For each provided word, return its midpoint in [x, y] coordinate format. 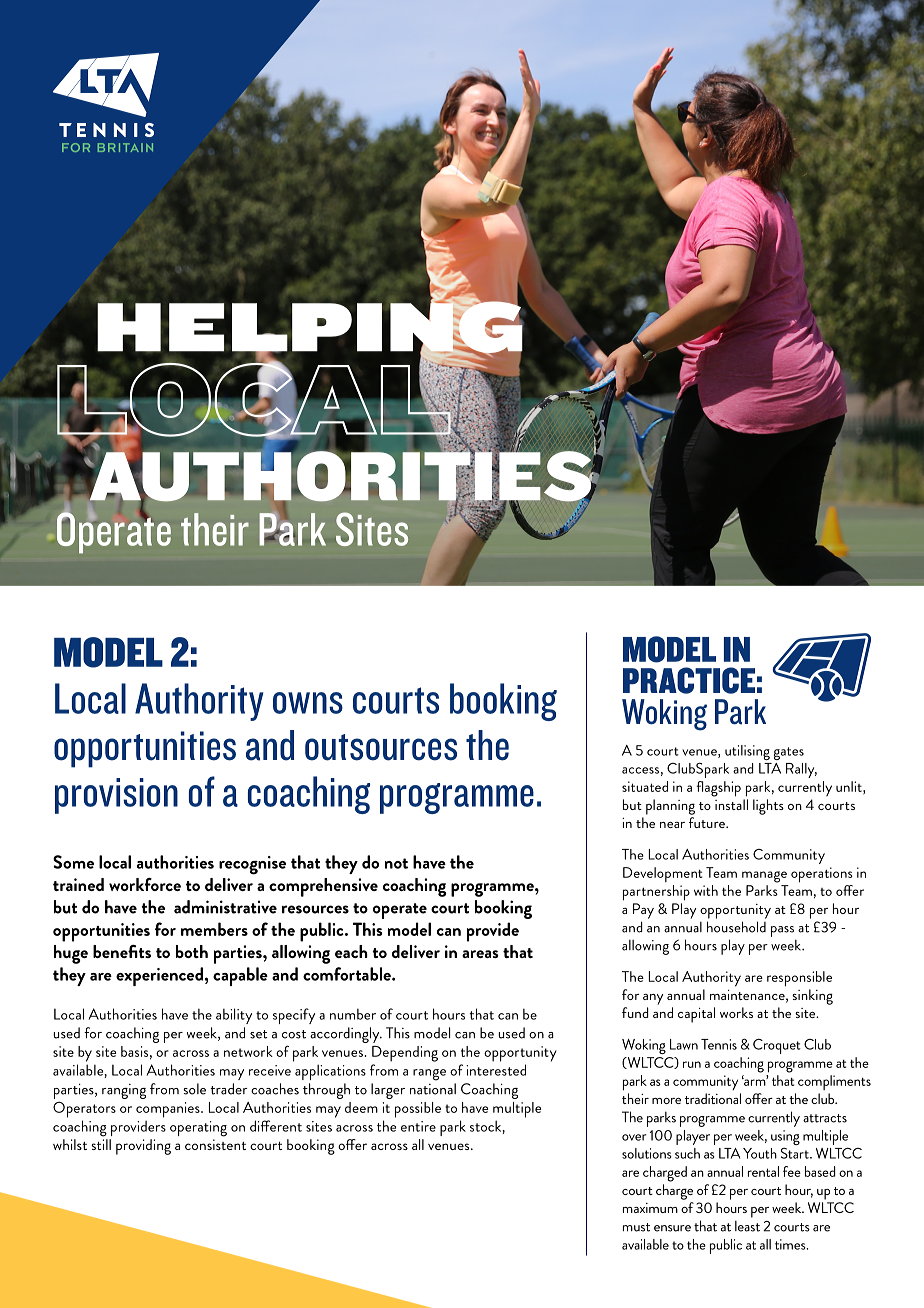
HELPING [310, 327]
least [747, 1226]
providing [143, 1147]
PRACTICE [689, 680]
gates [789, 753]
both [192, 951]
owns [308, 703]
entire [418, 1126]
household [736, 927]
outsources [381, 747]
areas [480, 954]
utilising [747, 752]
